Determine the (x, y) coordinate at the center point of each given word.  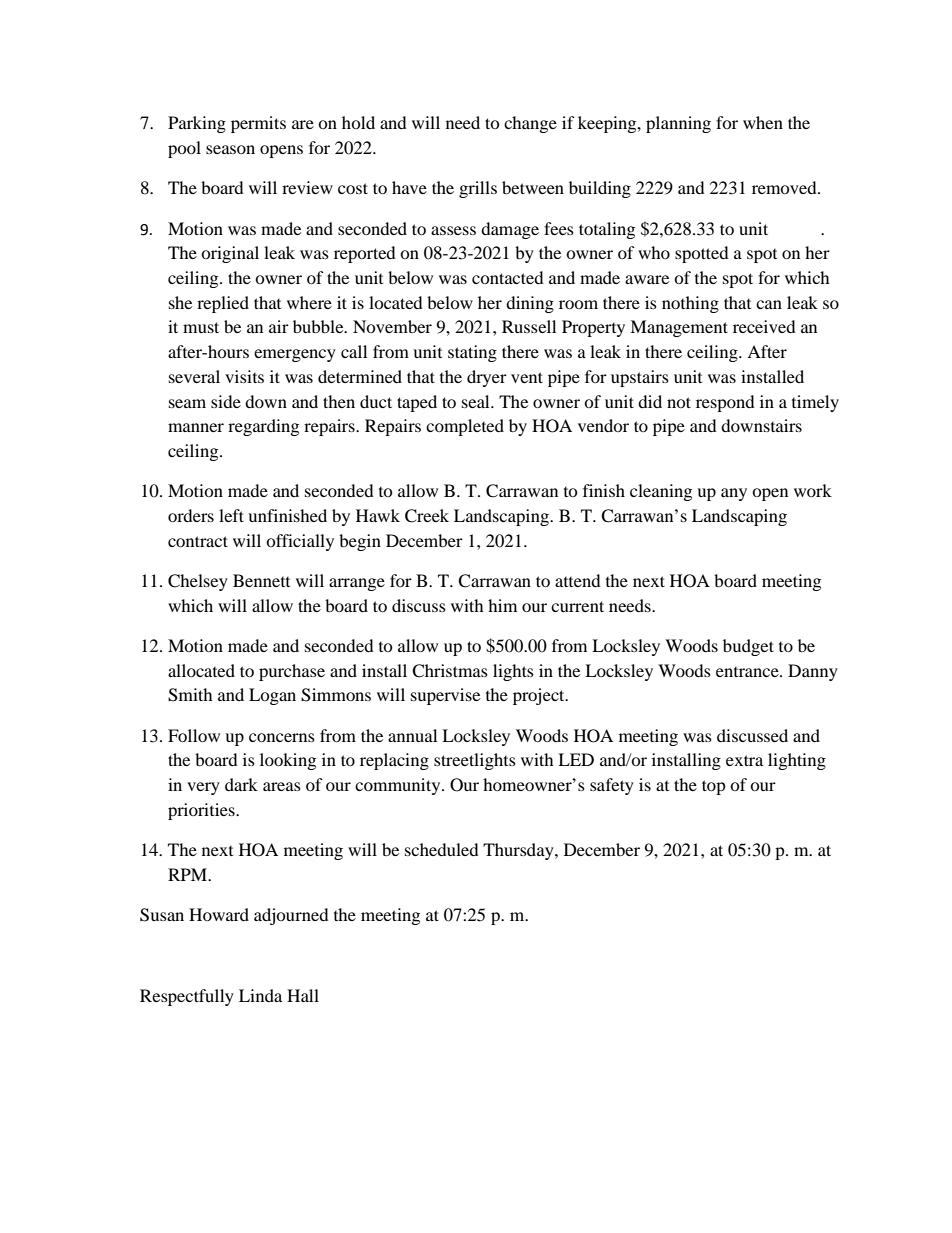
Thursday (519, 851)
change (530, 124)
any (734, 494)
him (502, 605)
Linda (260, 995)
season (230, 149)
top (714, 787)
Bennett (261, 580)
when (763, 122)
